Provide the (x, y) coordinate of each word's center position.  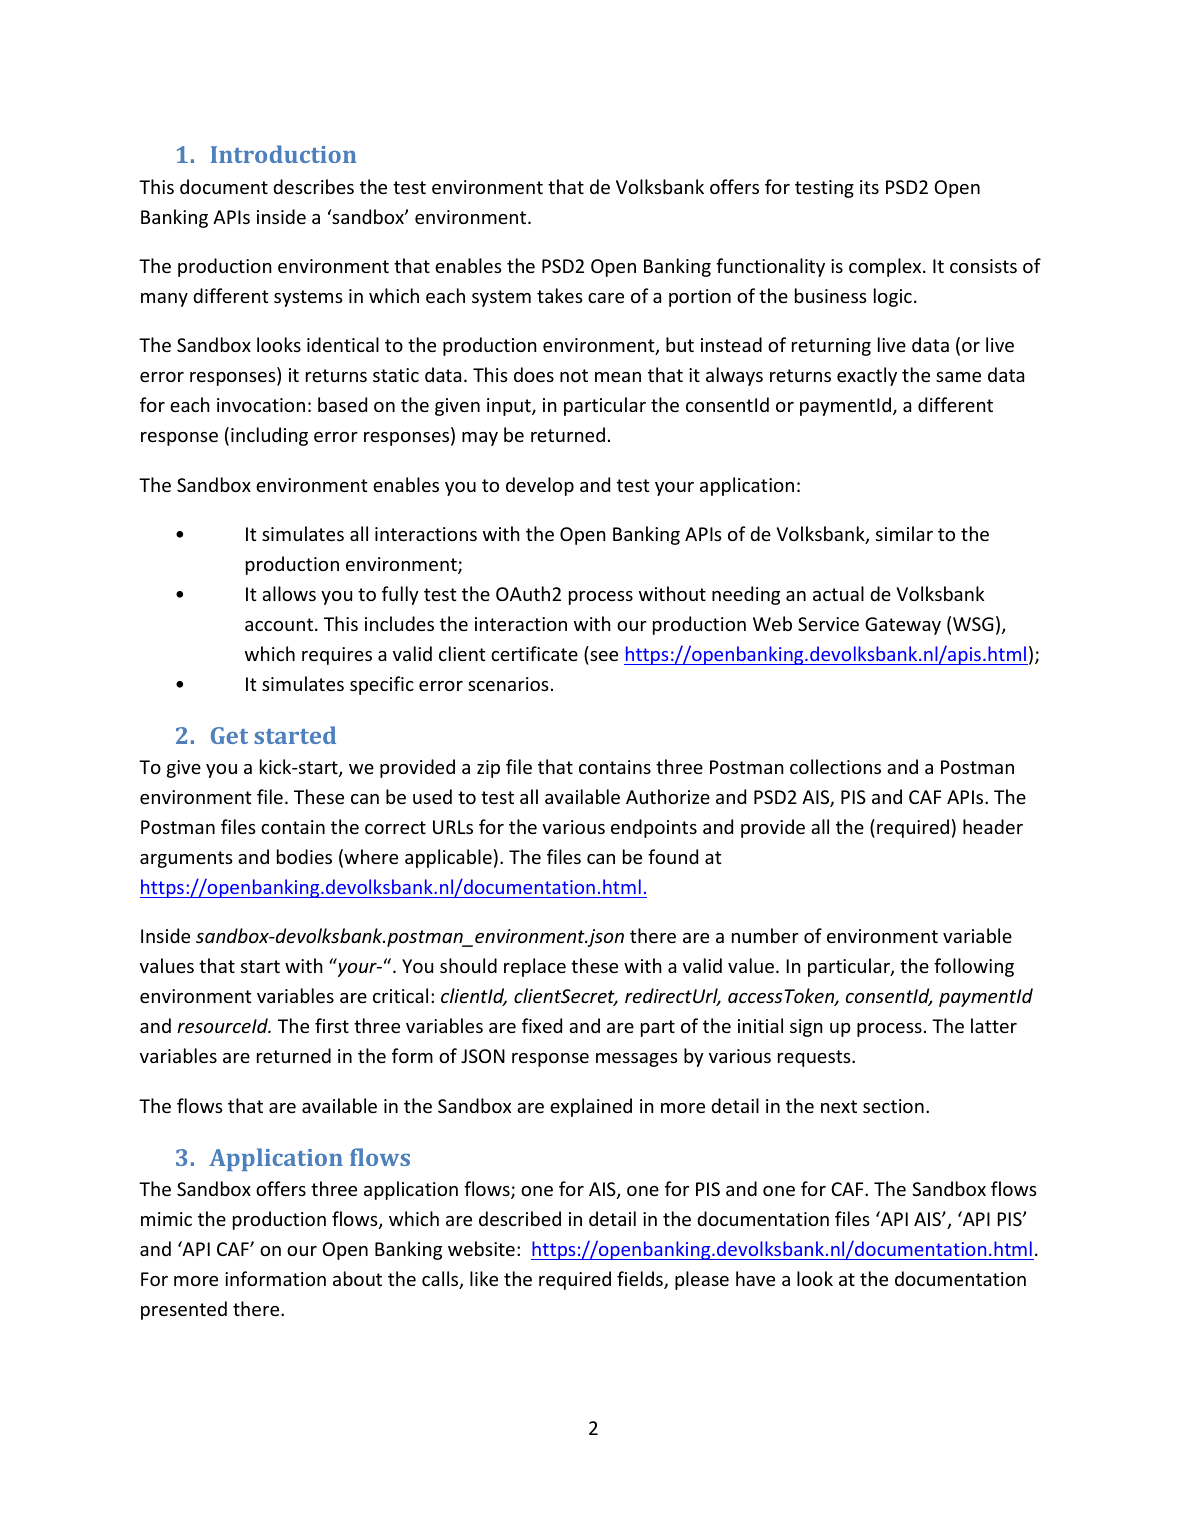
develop (540, 486)
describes (313, 186)
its (869, 187)
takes (560, 295)
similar (904, 533)
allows (289, 593)
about (357, 1278)
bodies (304, 856)
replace (535, 967)
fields (641, 1280)
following (974, 967)
